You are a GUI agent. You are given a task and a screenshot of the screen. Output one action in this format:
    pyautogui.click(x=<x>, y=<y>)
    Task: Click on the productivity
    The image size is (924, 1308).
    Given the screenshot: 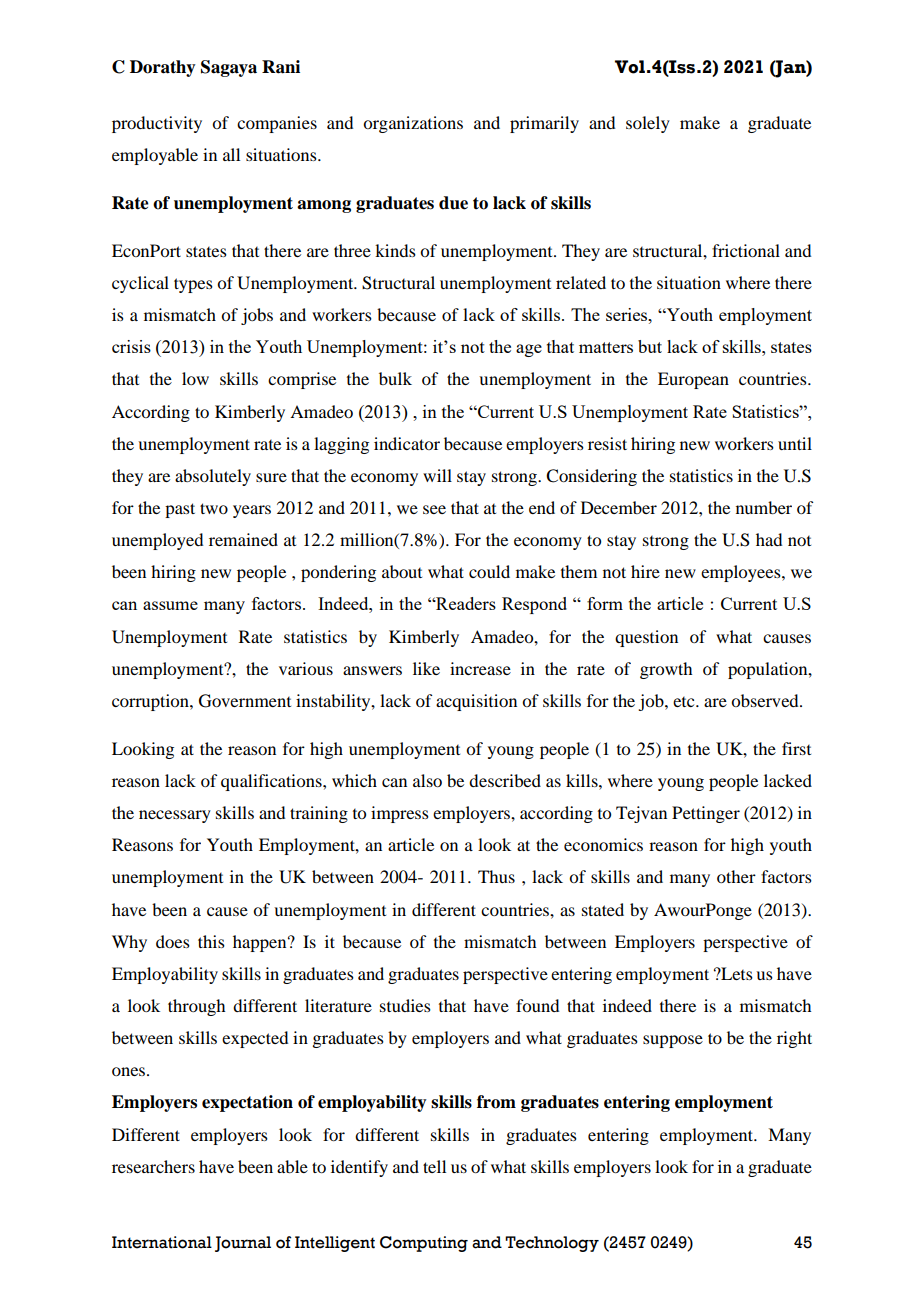 What is the action you would take?
    pyautogui.click(x=157, y=124)
